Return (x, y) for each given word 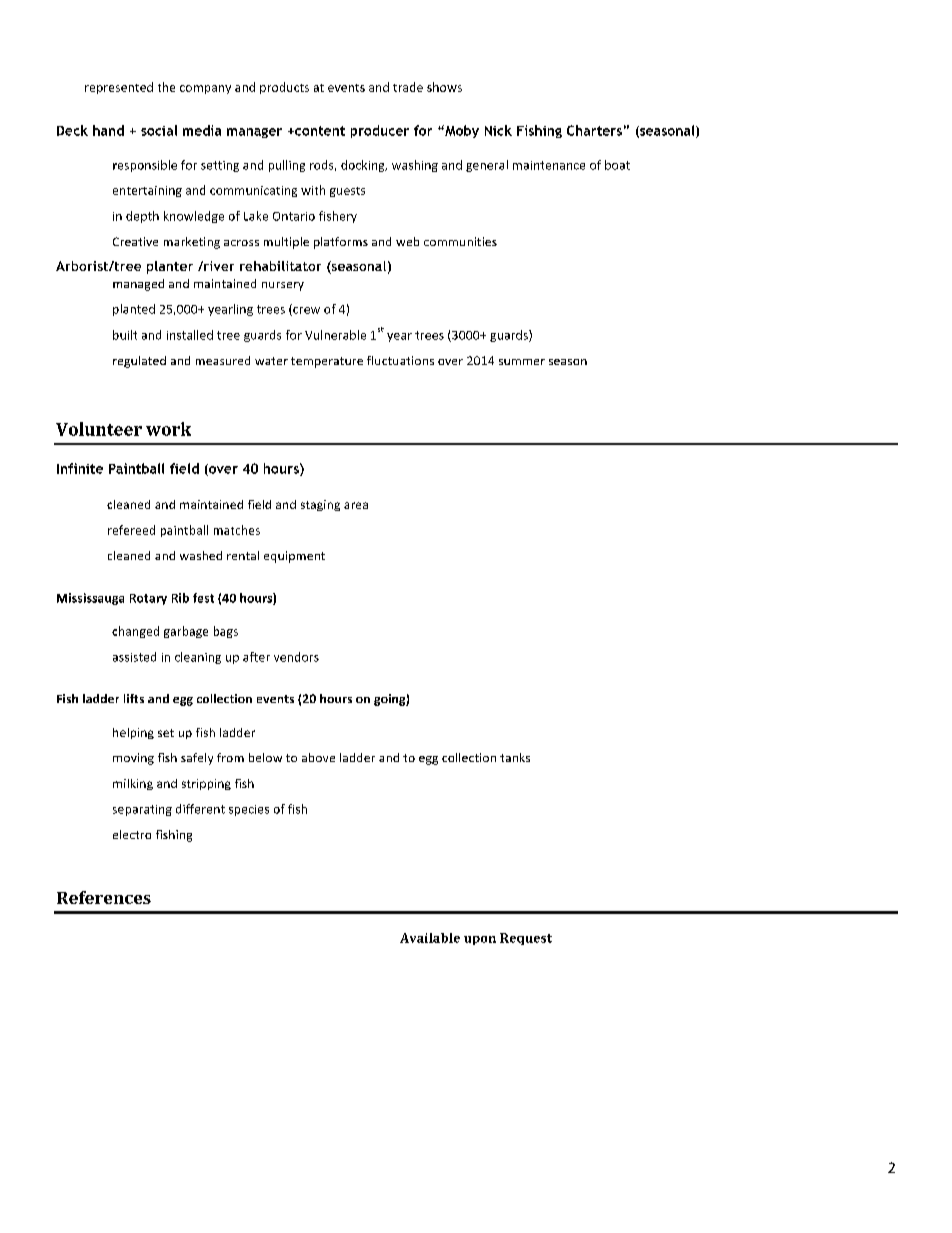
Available (430, 938)
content (319, 131)
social (159, 130)
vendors (296, 657)
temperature (327, 362)
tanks (515, 757)
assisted (134, 657)
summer (522, 362)
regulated (139, 362)
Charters (594, 130)
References (104, 897)
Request (526, 939)
